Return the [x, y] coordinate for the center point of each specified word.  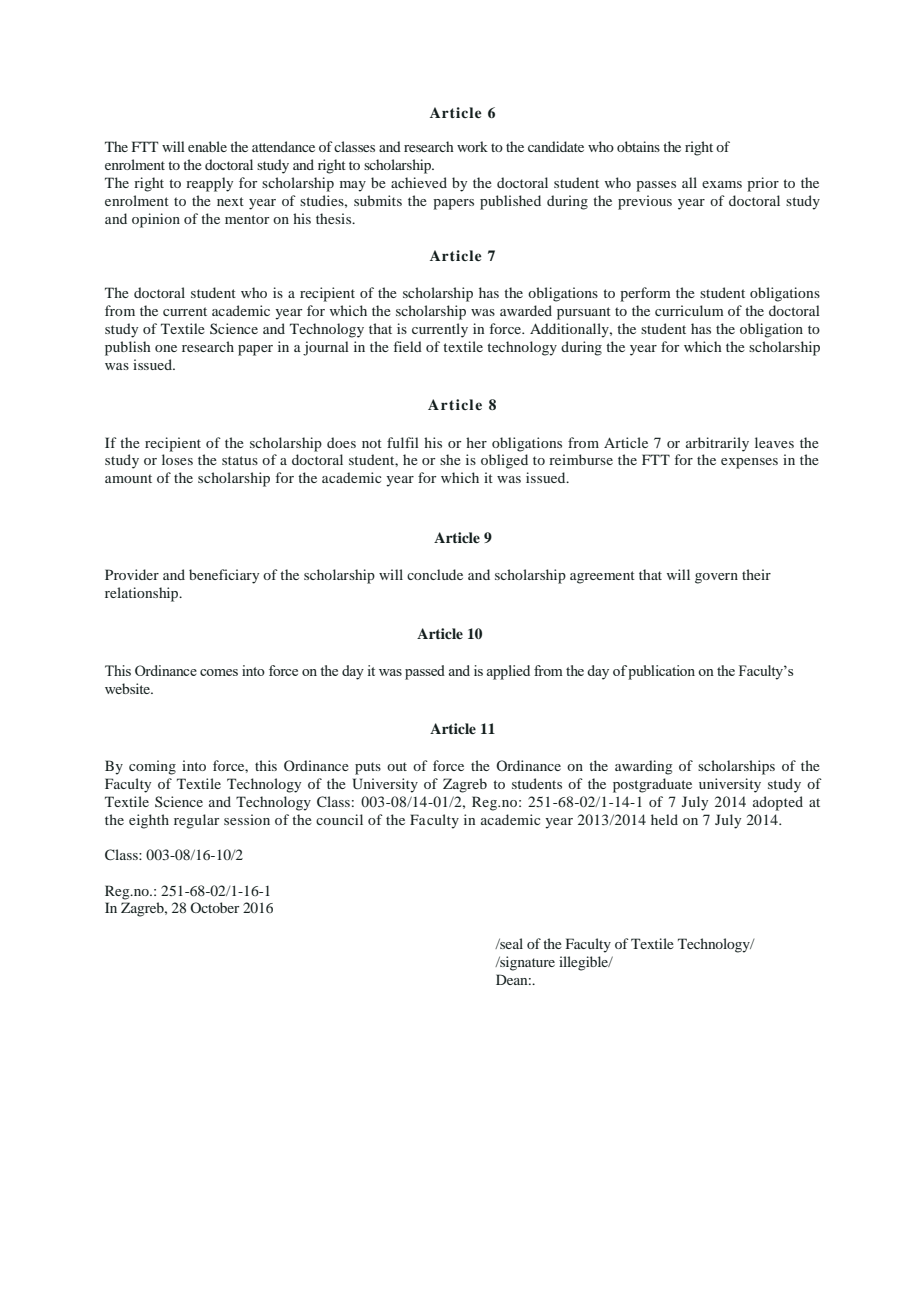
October [215, 907]
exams [722, 184]
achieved [419, 182]
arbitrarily [717, 444]
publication [661, 672]
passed [425, 672]
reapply [209, 184]
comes [219, 672]
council [339, 819]
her [476, 442]
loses [177, 459]
